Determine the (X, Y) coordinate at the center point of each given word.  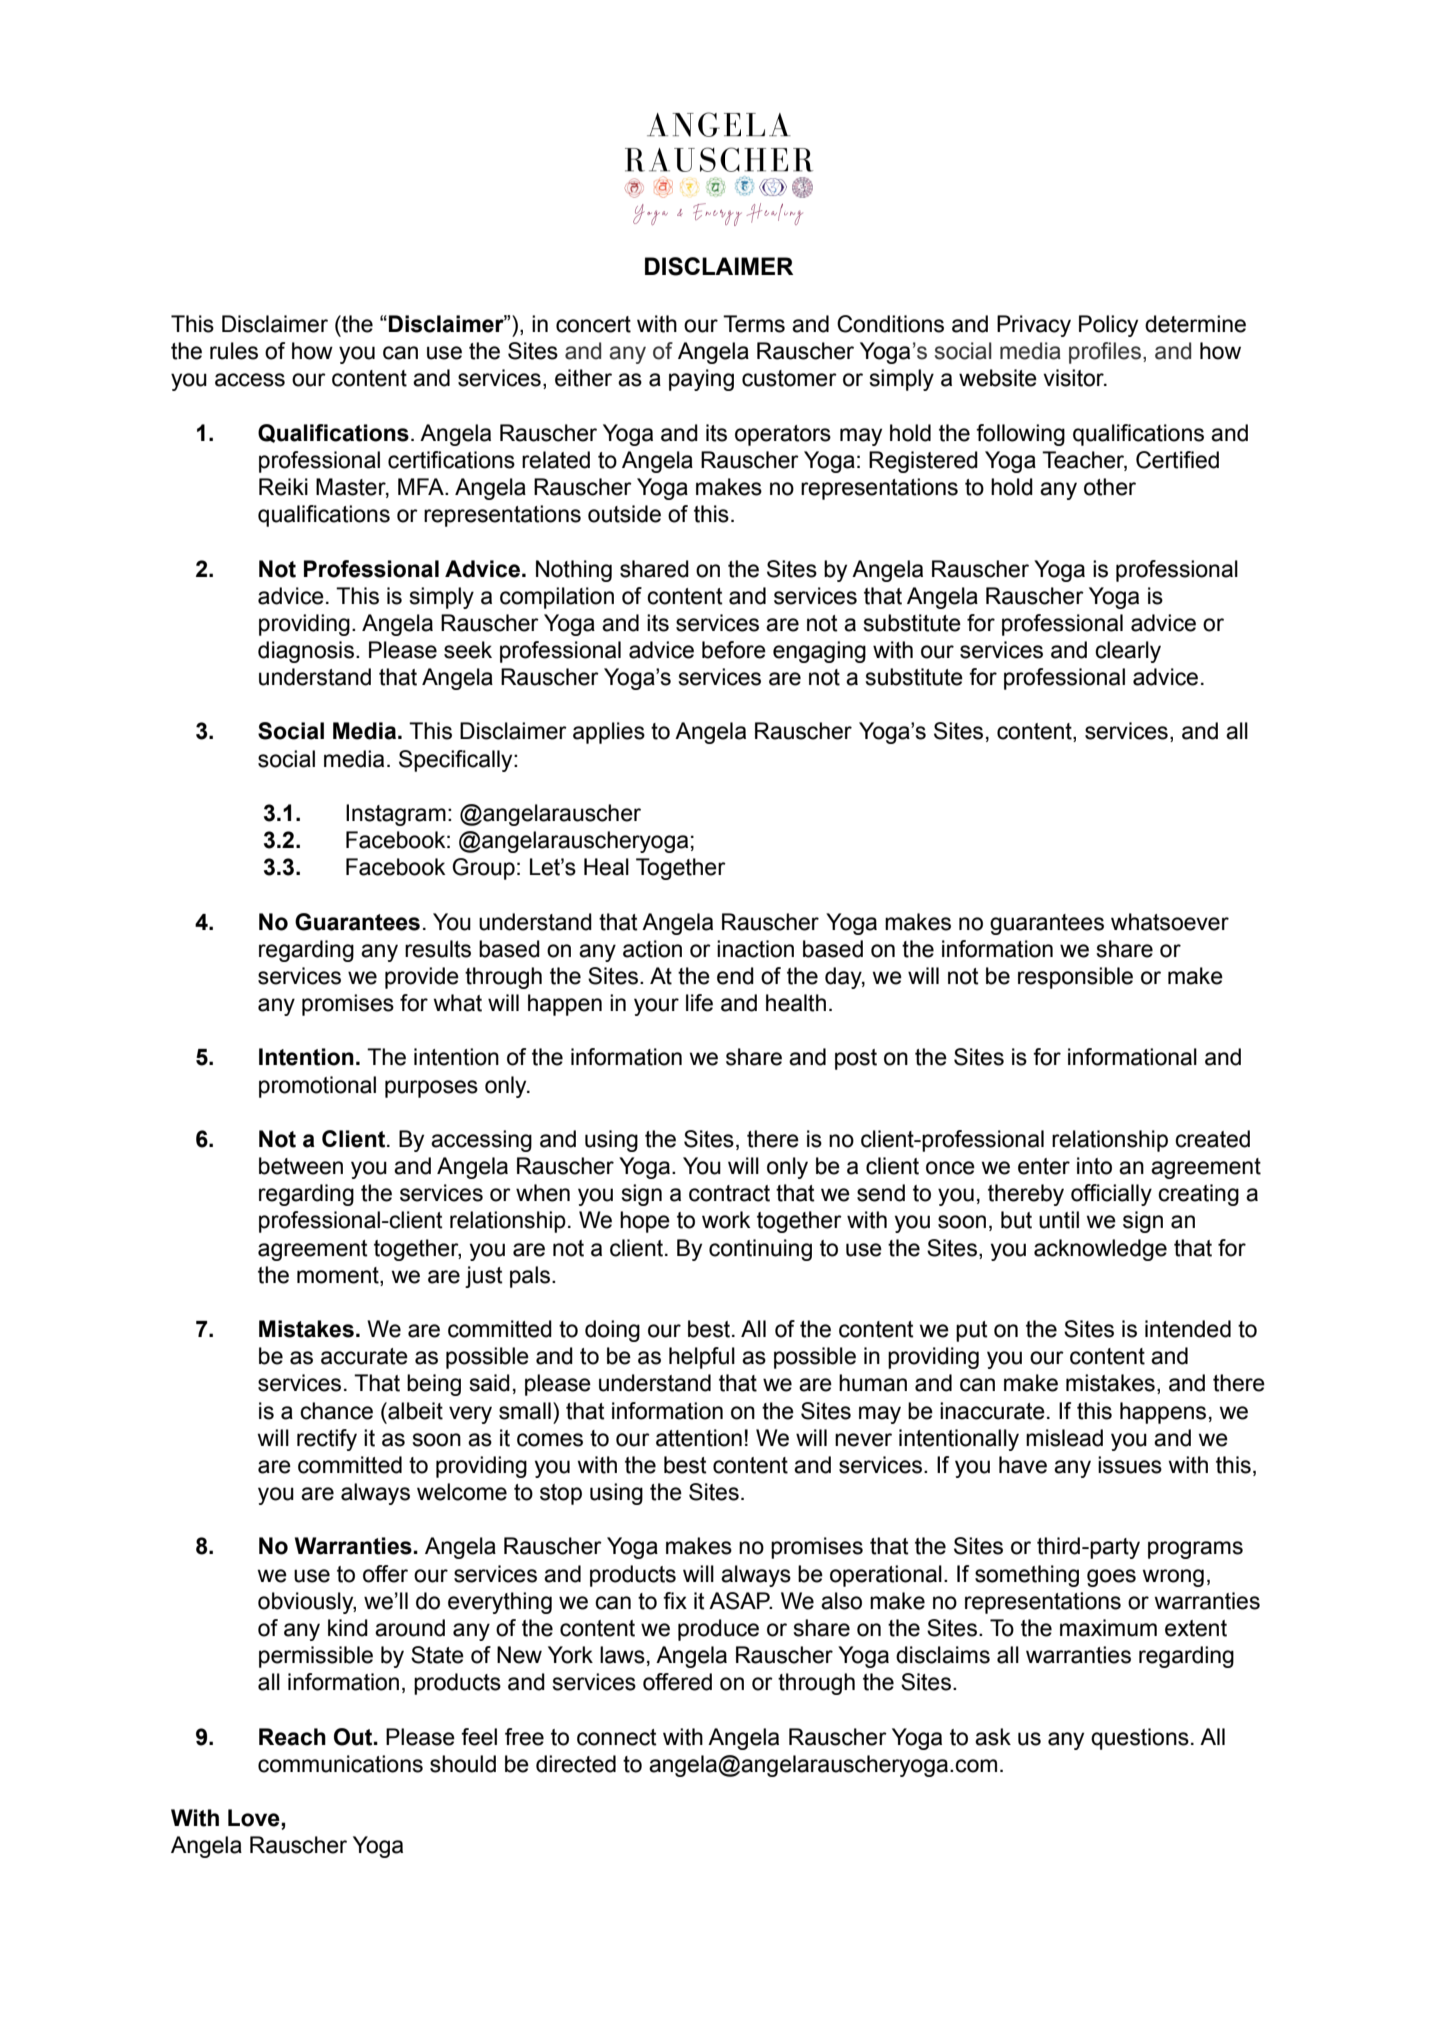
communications (340, 1764)
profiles (1105, 353)
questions (1140, 1739)
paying (701, 380)
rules (234, 351)
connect (617, 1737)
